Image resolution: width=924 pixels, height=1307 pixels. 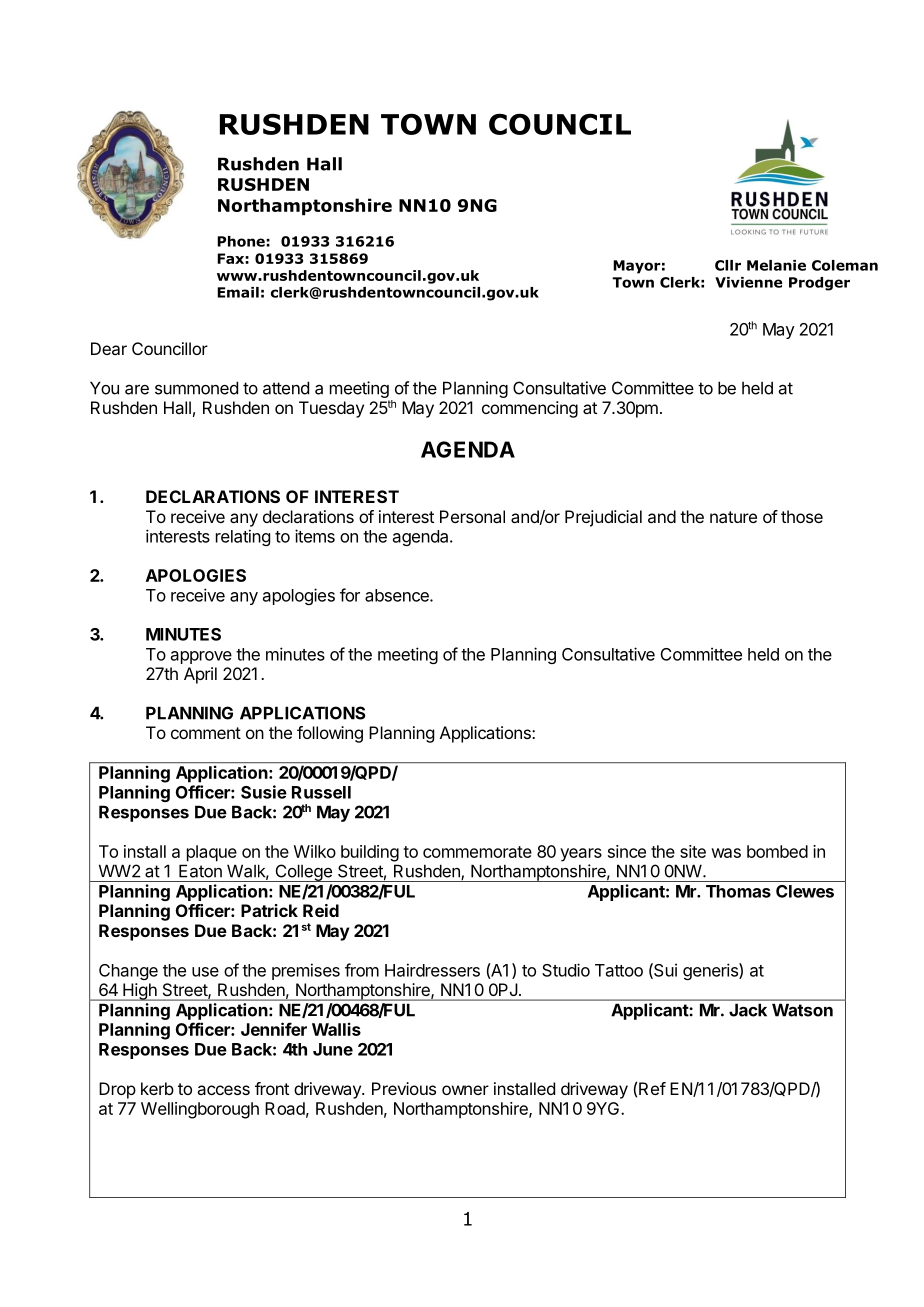 I want to click on Ref, so click(x=652, y=1088).
